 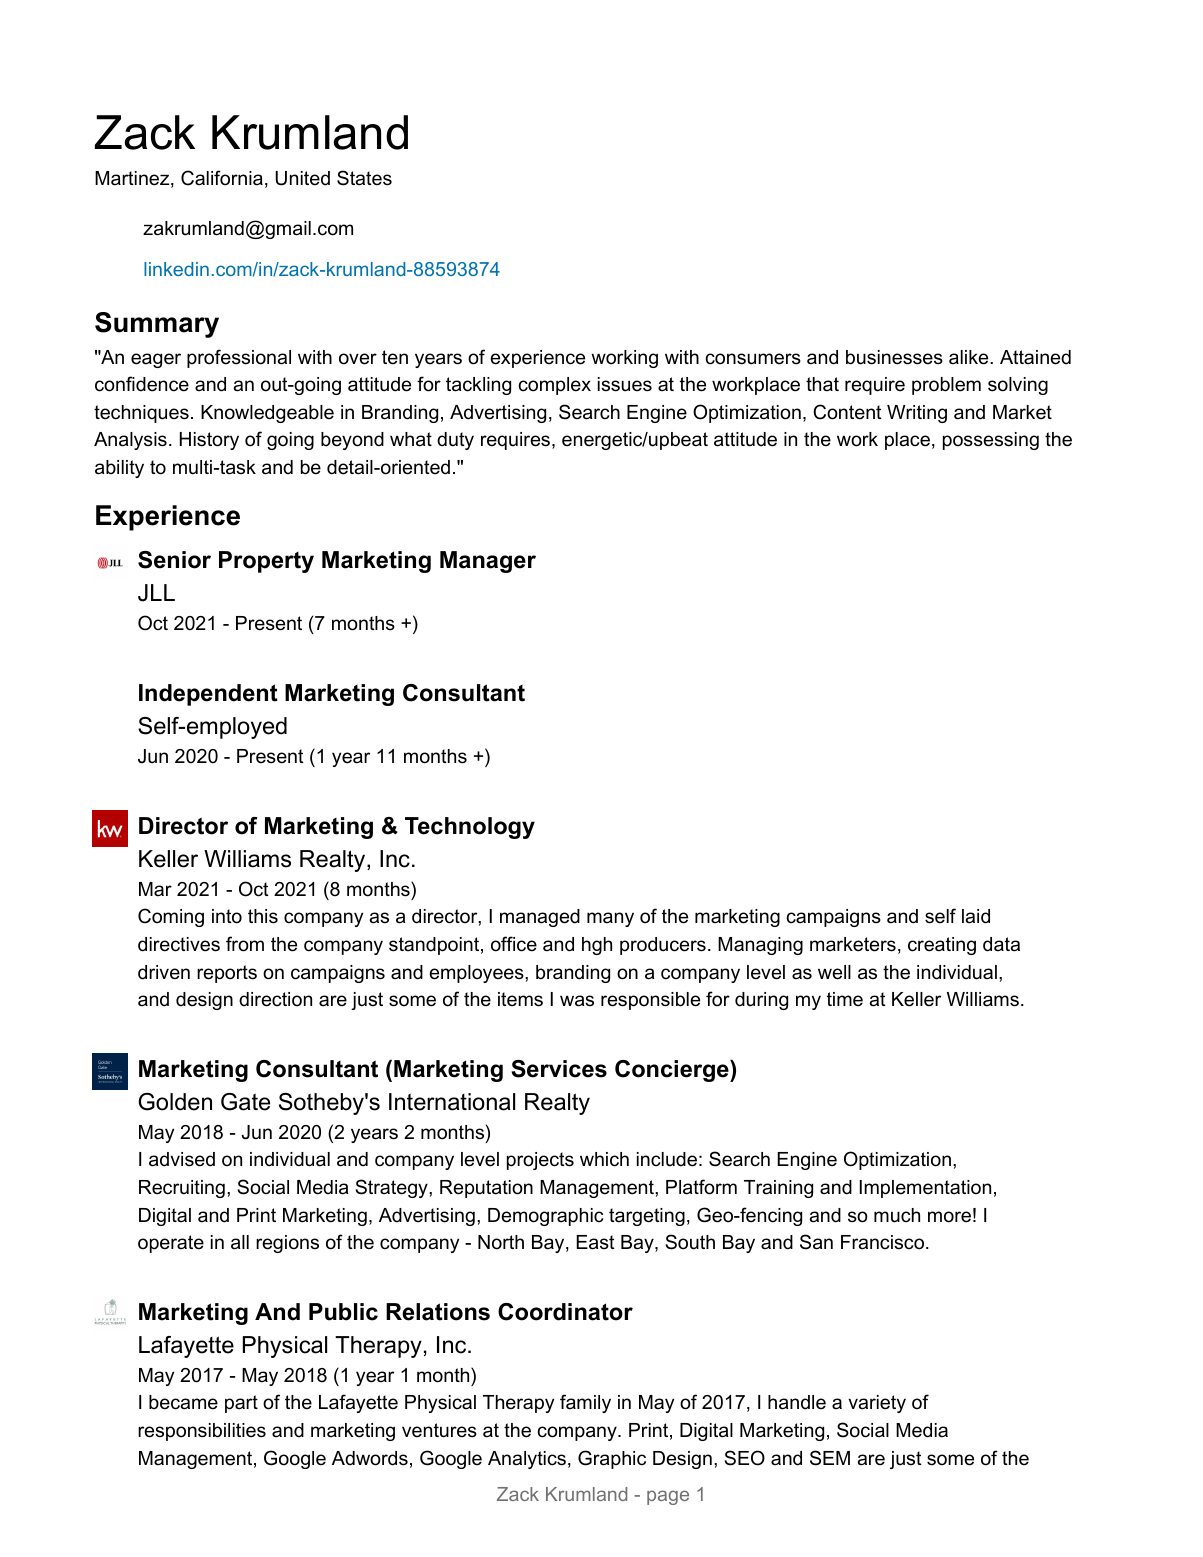 I want to click on Manager, so click(x=488, y=562).
